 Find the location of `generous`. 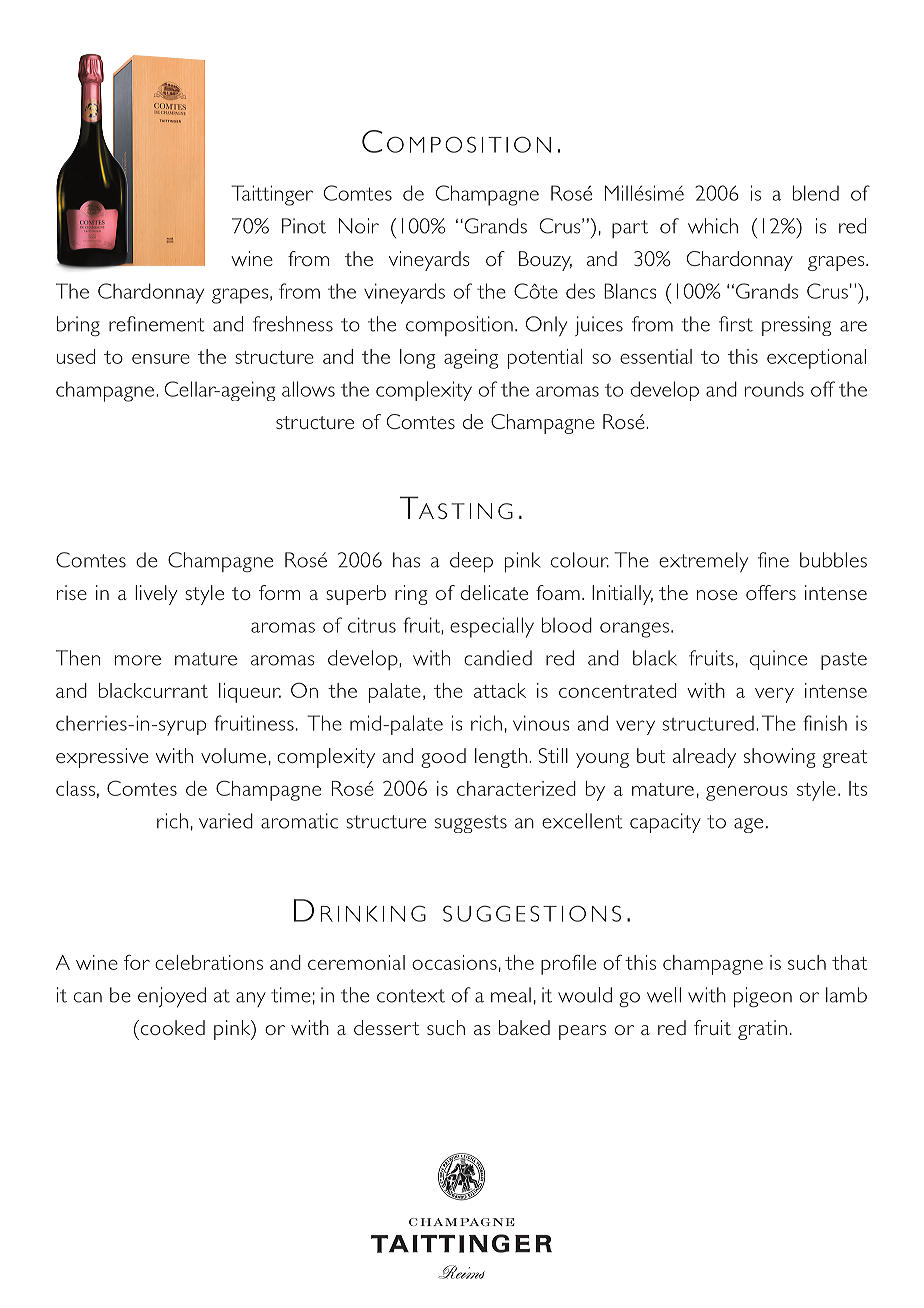

generous is located at coordinates (746, 793).
